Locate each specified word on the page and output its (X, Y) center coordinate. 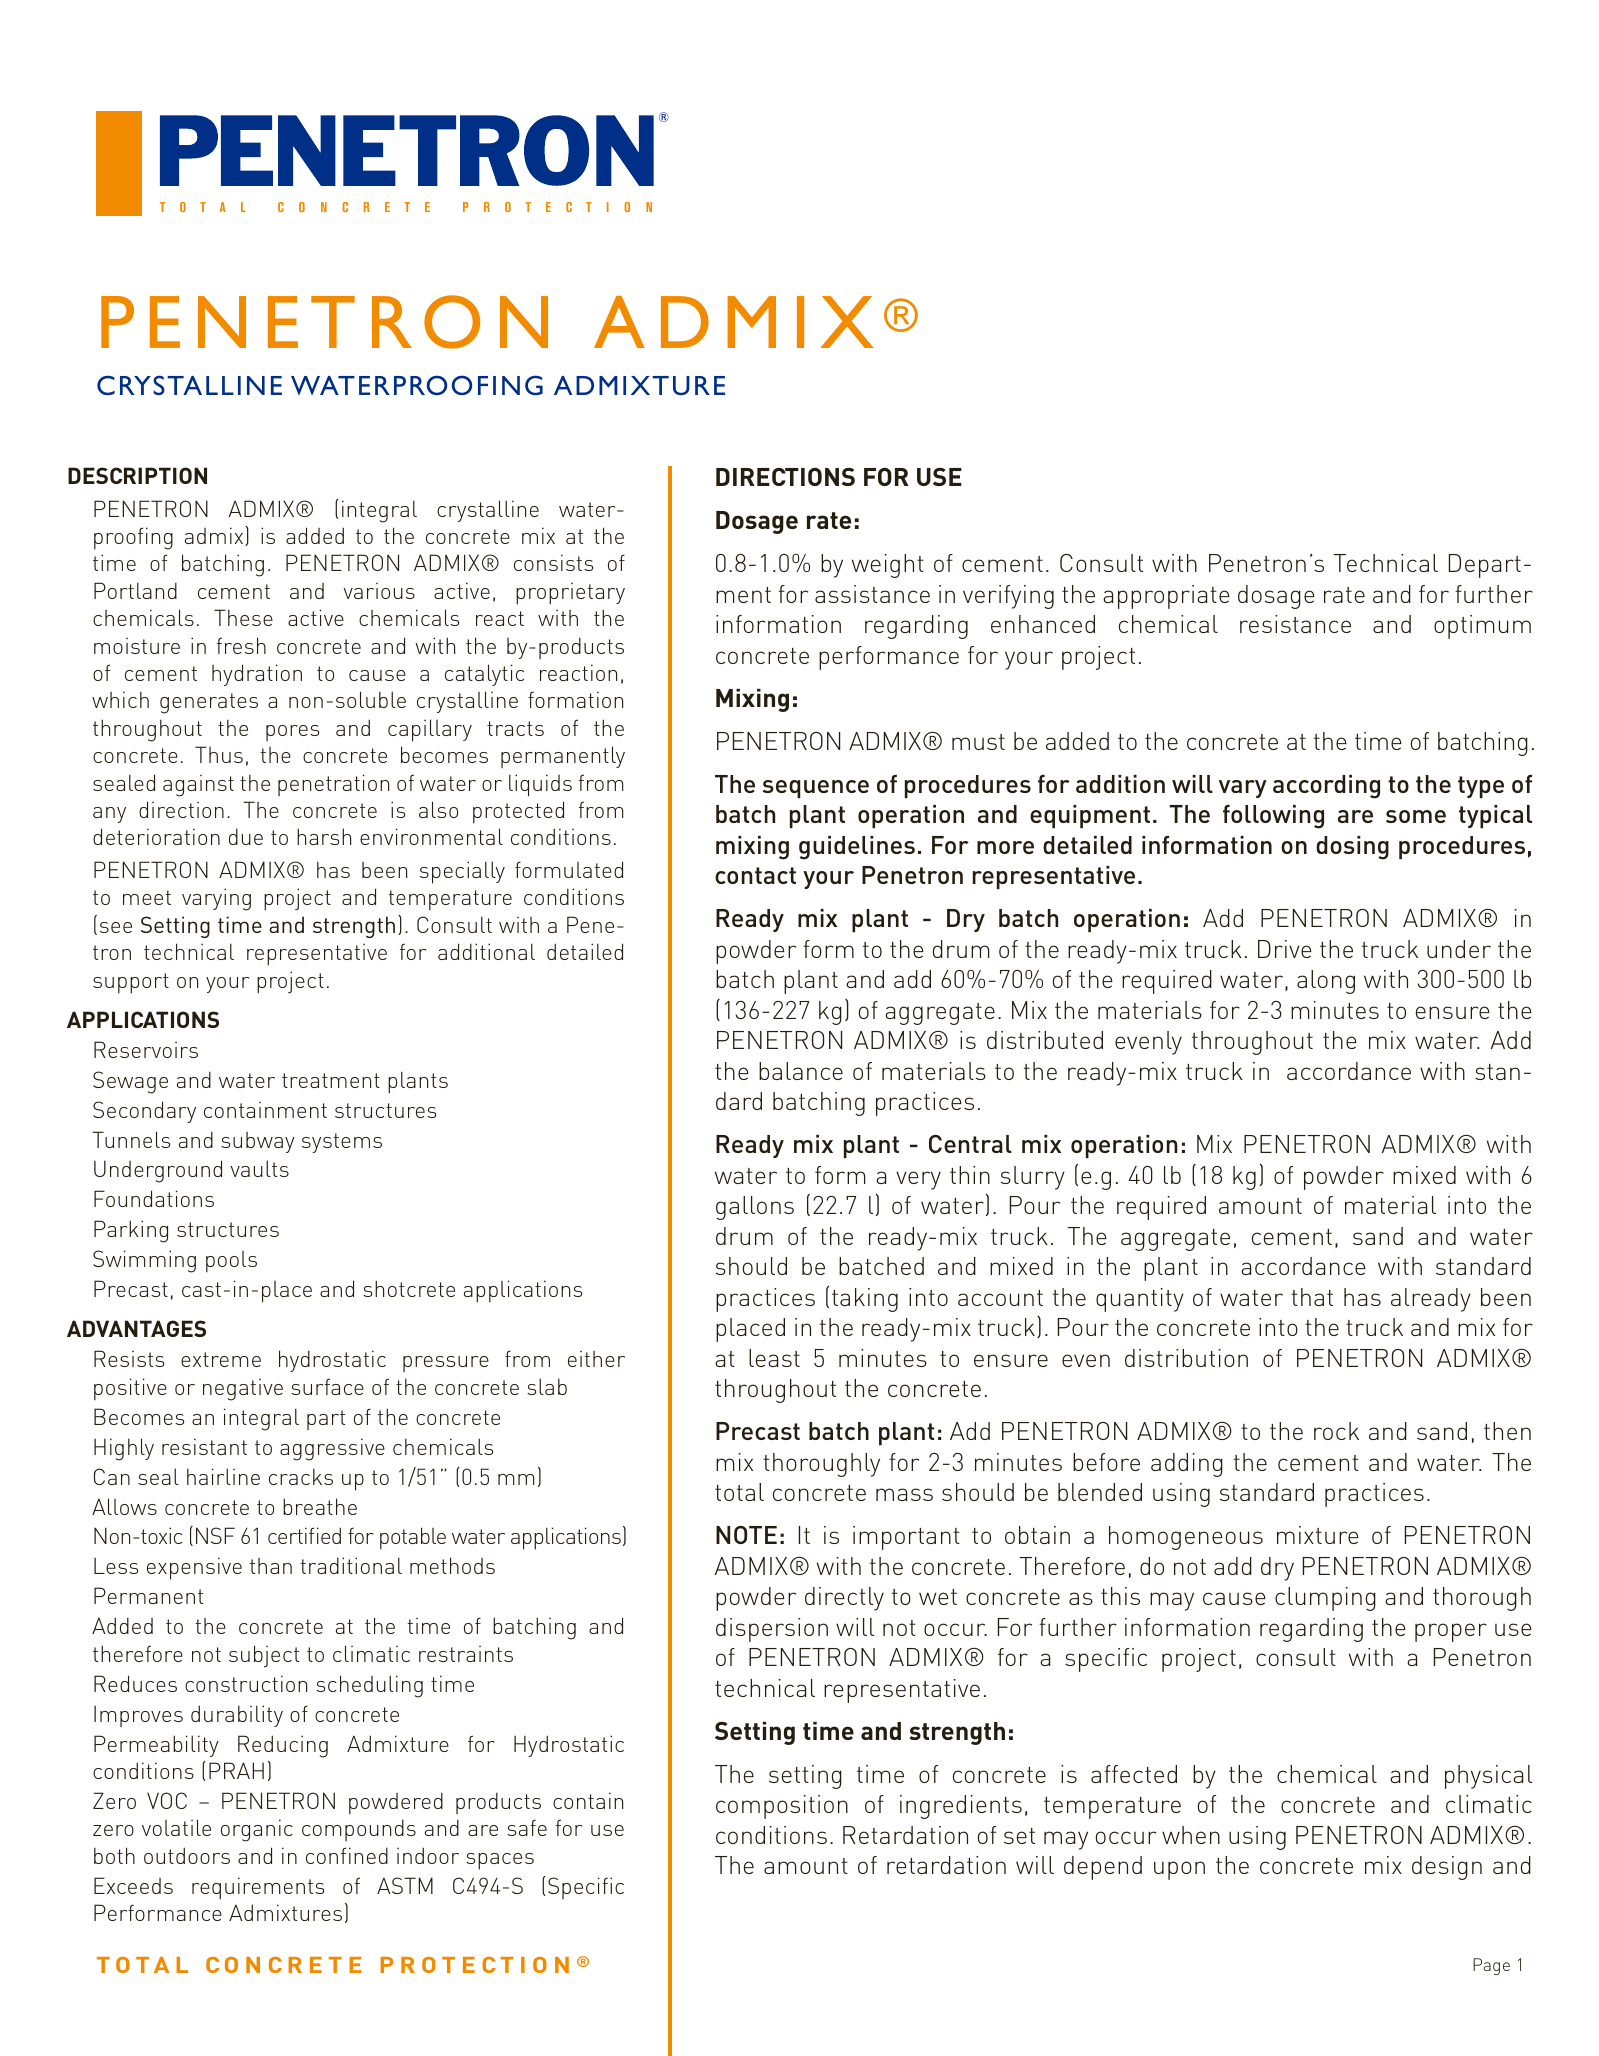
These (243, 617)
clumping (1325, 1599)
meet (147, 897)
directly (844, 1599)
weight (888, 566)
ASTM (405, 1885)
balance (801, 1071)
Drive (1285, 949)
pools (231, 1261)
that (1312, 1297)
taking (865, 1300)
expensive (194, 1568)
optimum (1482, 627)
